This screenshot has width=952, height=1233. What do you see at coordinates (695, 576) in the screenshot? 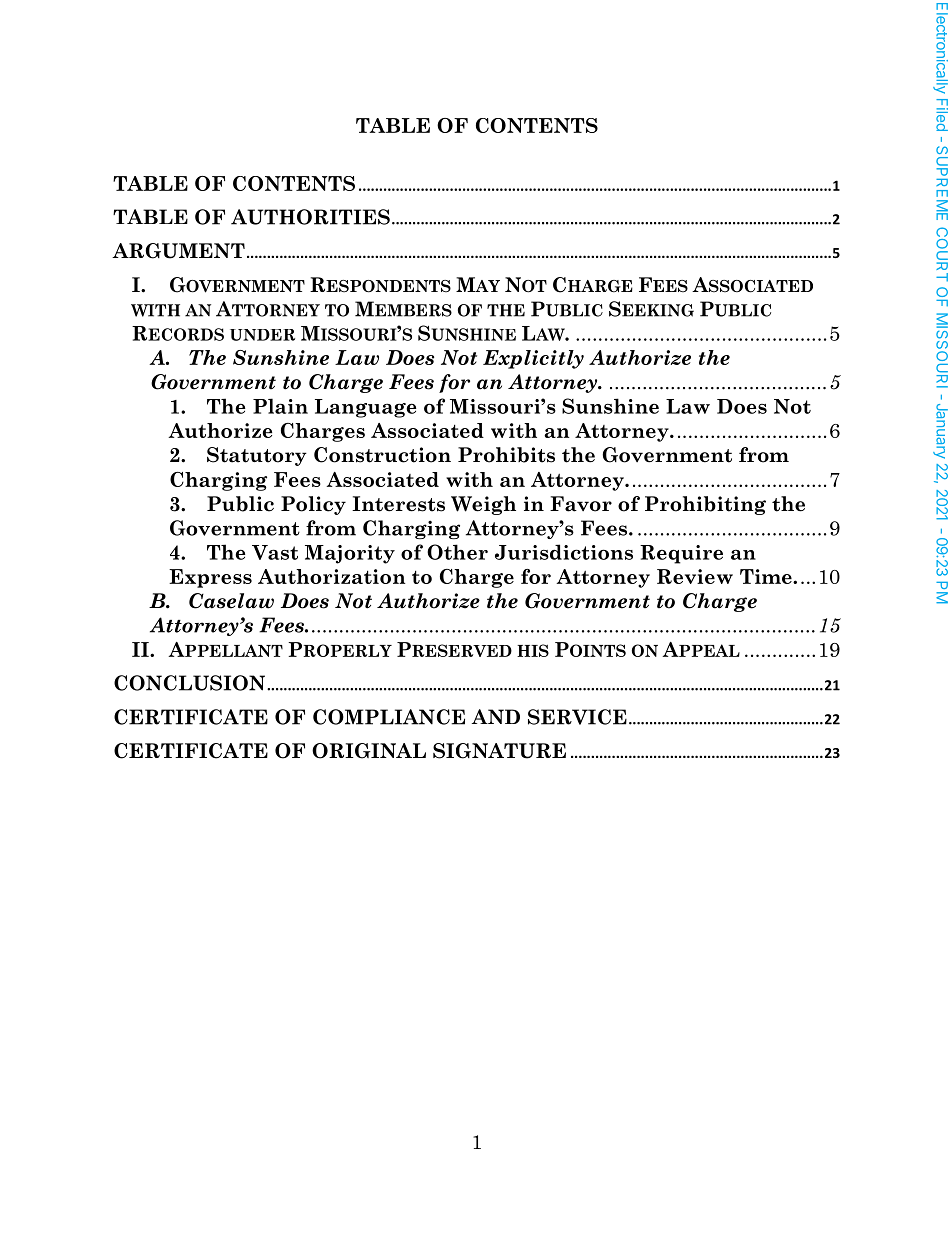
I see `Review` at bounding box center [695, 576].
